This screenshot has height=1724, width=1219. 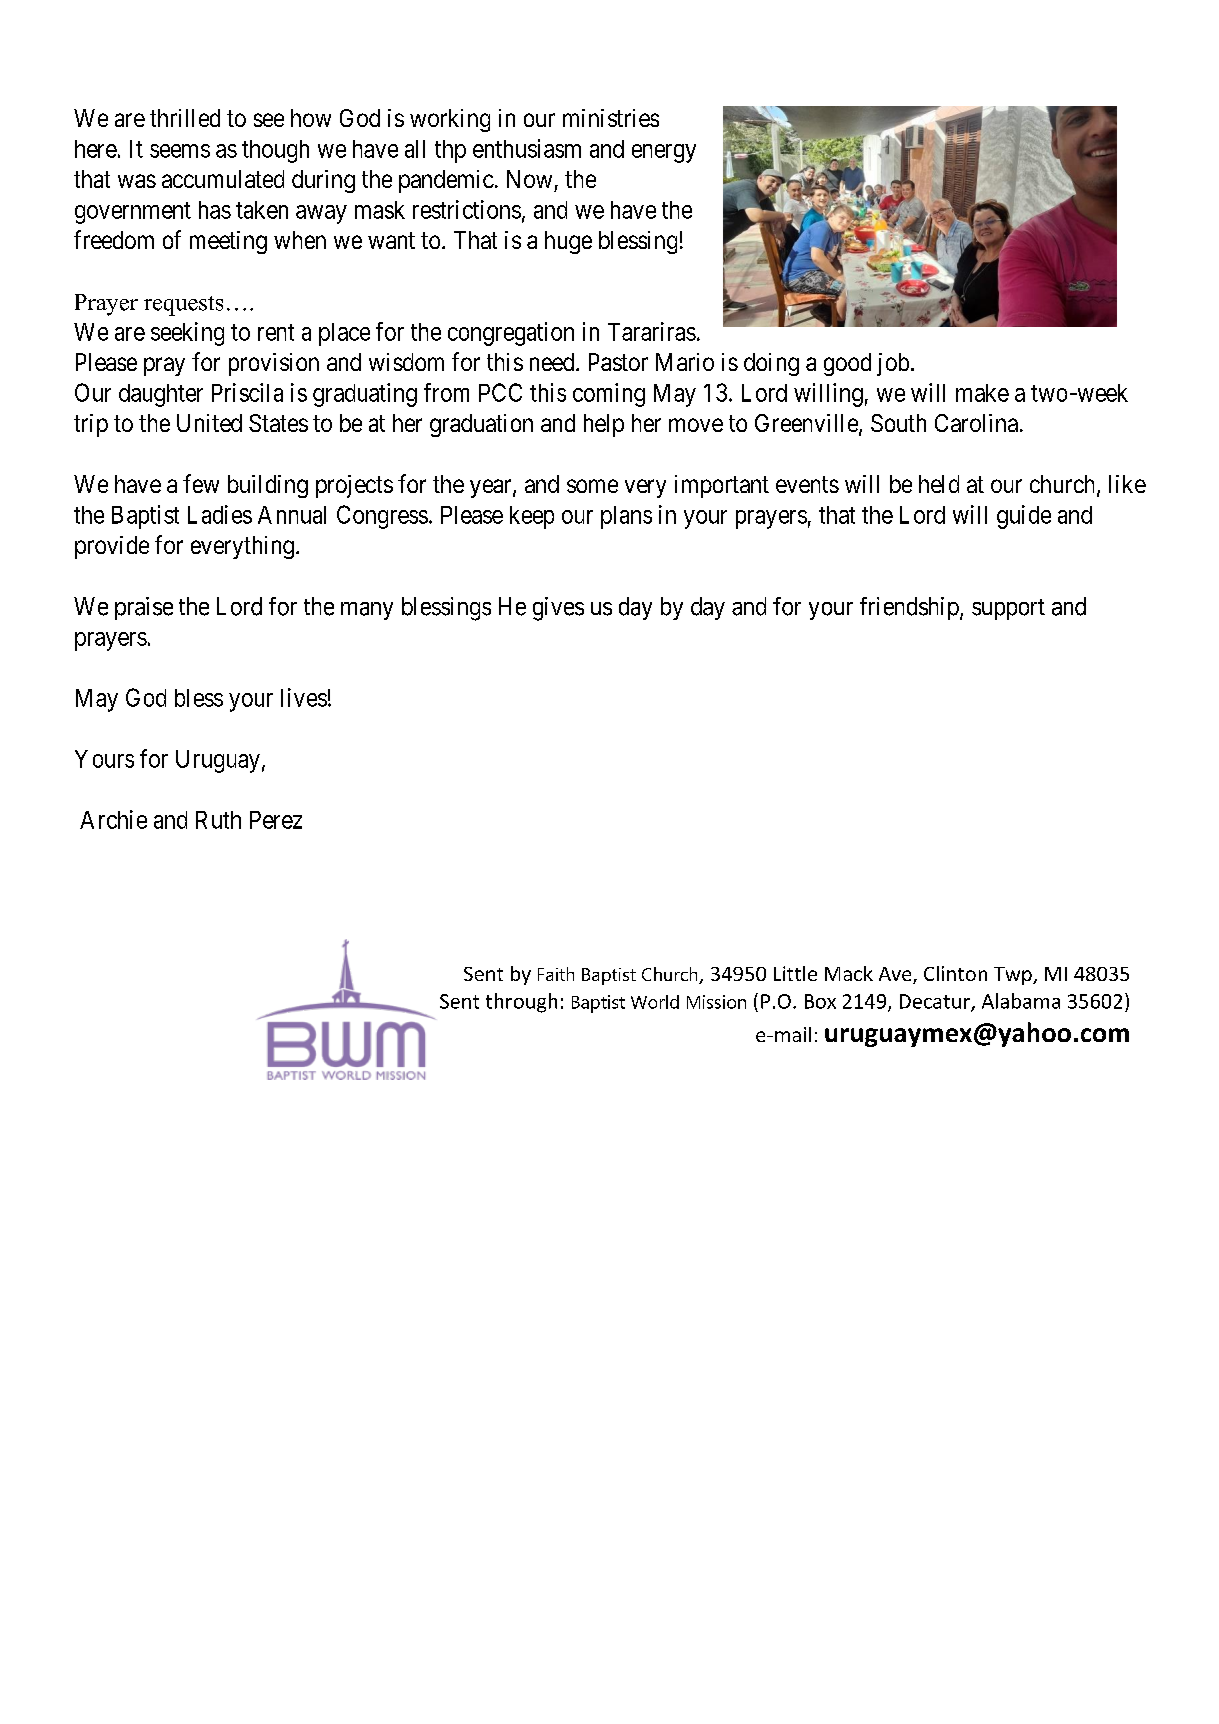 What do you see at coordinates (521, 1003) in the screenshot?
I see `through` at bounding box center [521, 1003].
